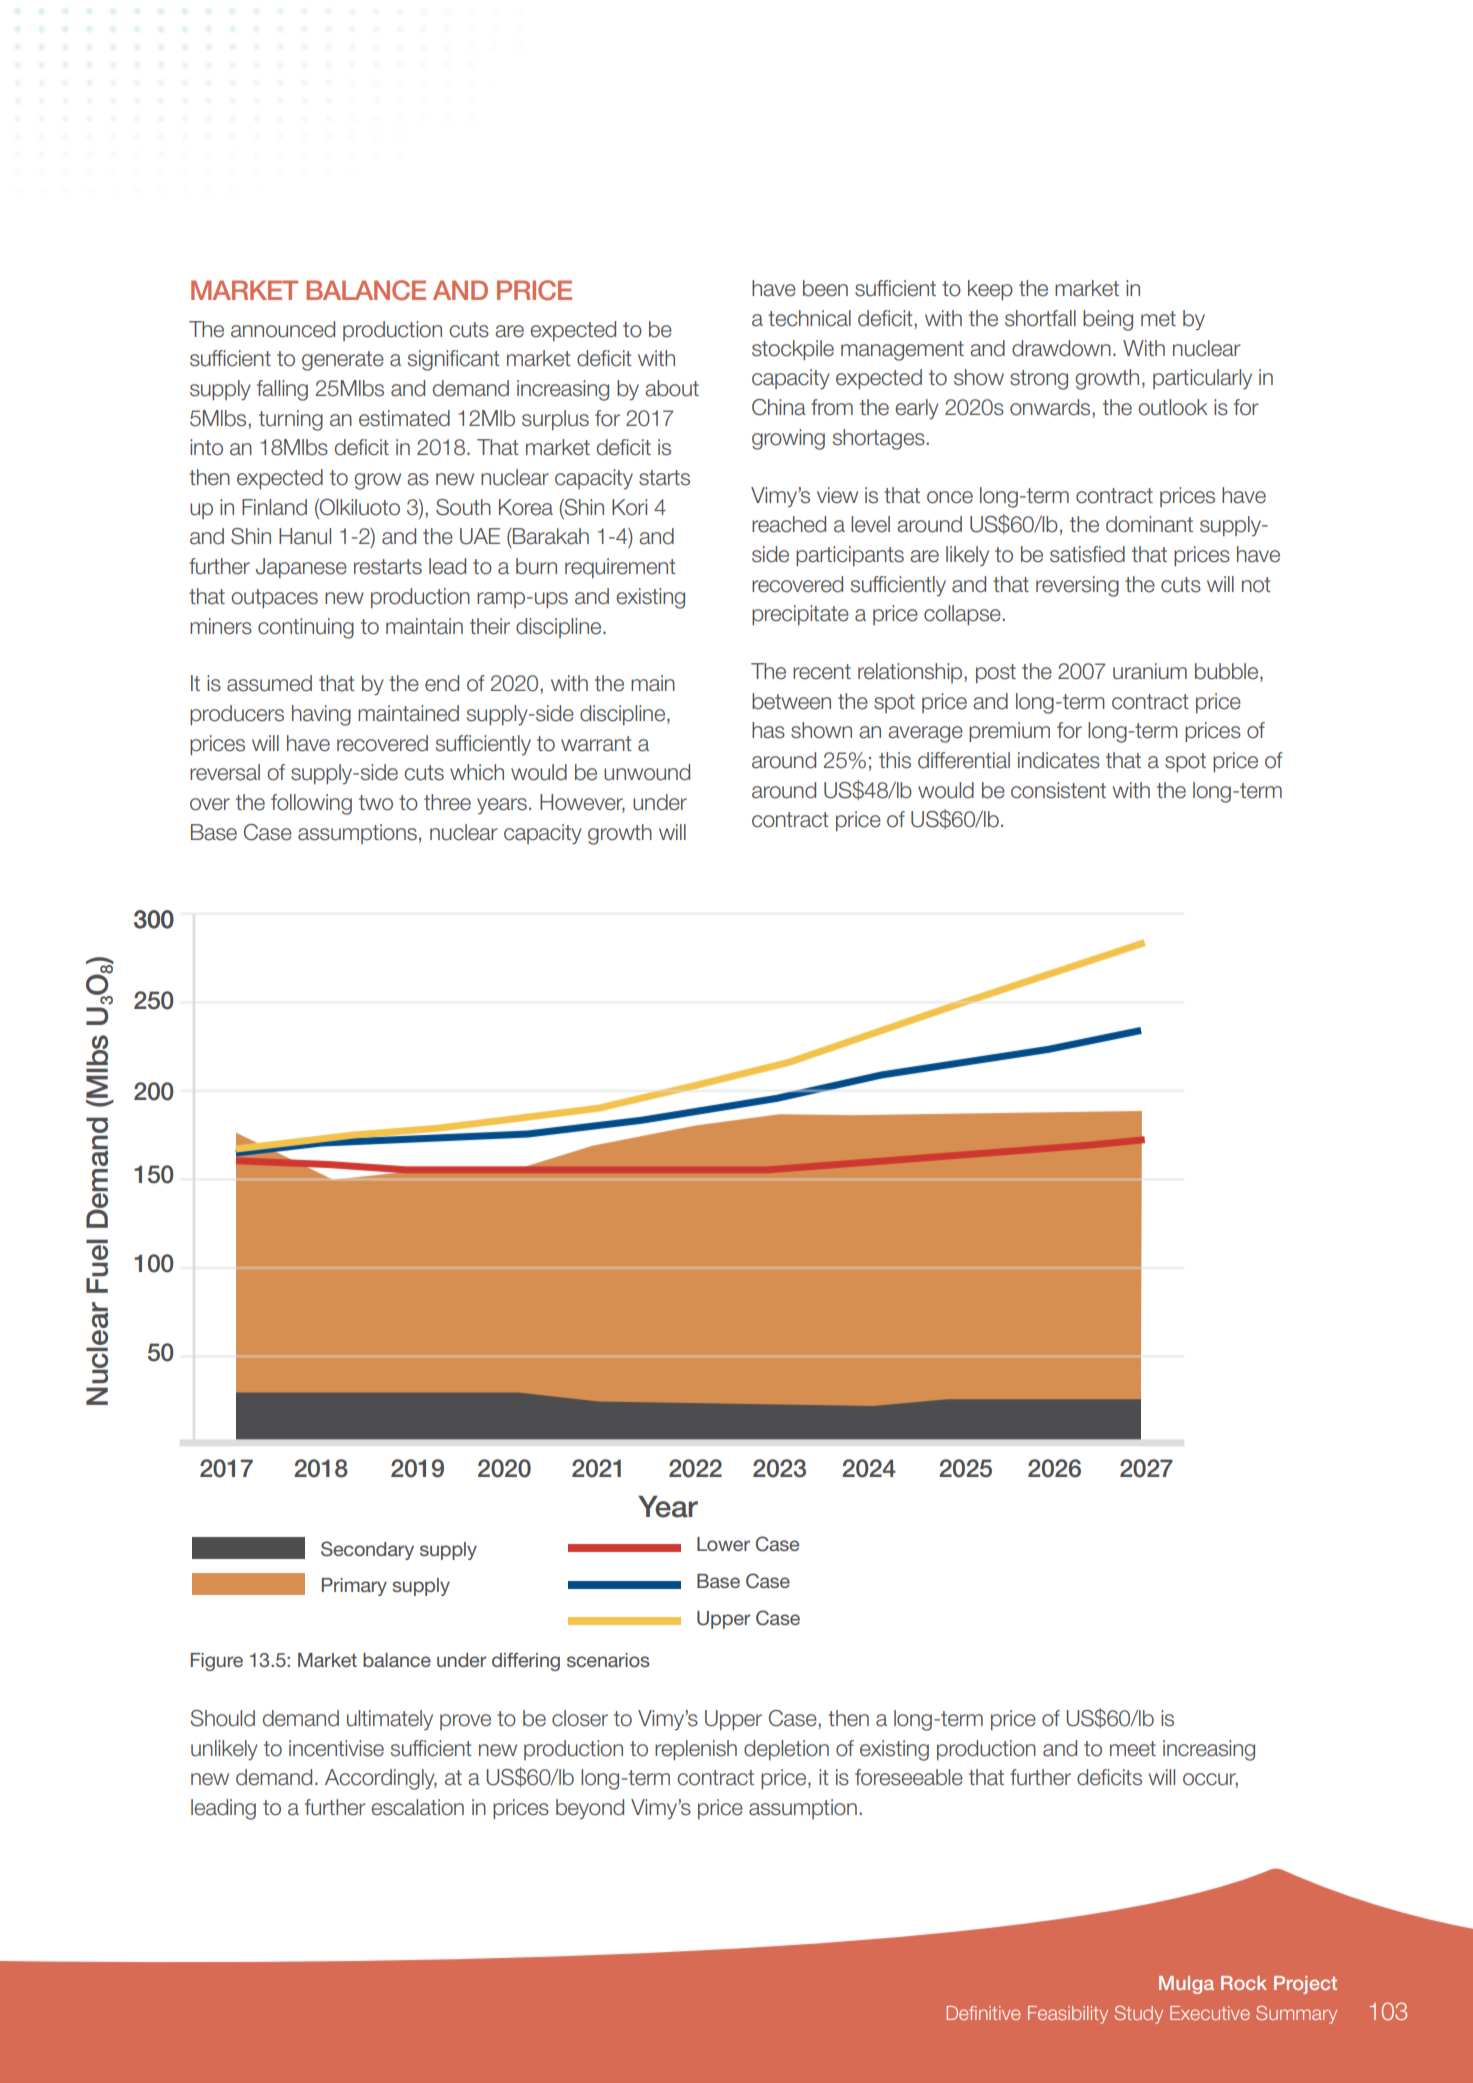  I want to click on generate, so click(343, 361).
